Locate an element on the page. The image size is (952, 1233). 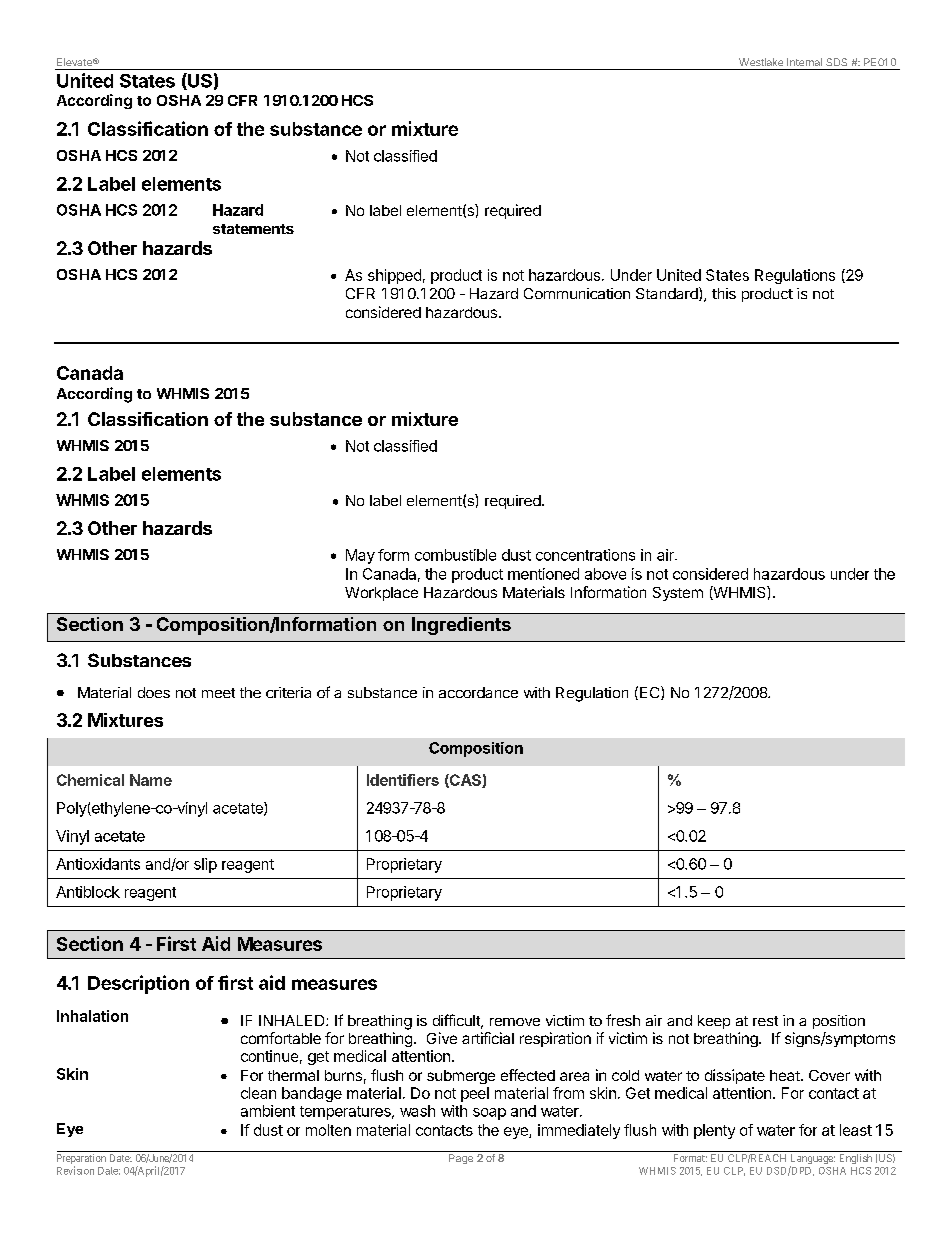
Page is located at coordinates (461, 1159).
